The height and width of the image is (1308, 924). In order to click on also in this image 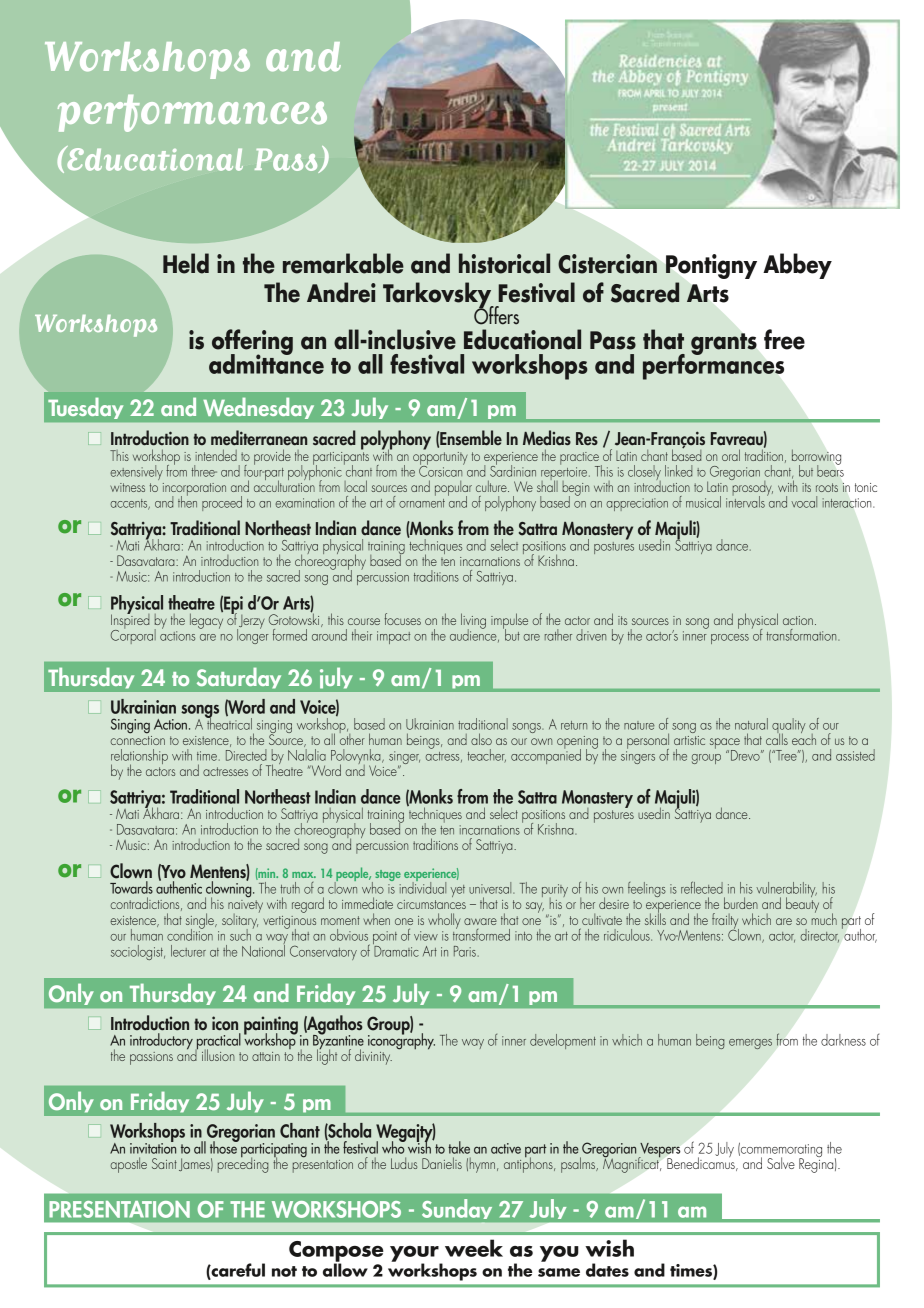, I will do `click(481, 739)`.
